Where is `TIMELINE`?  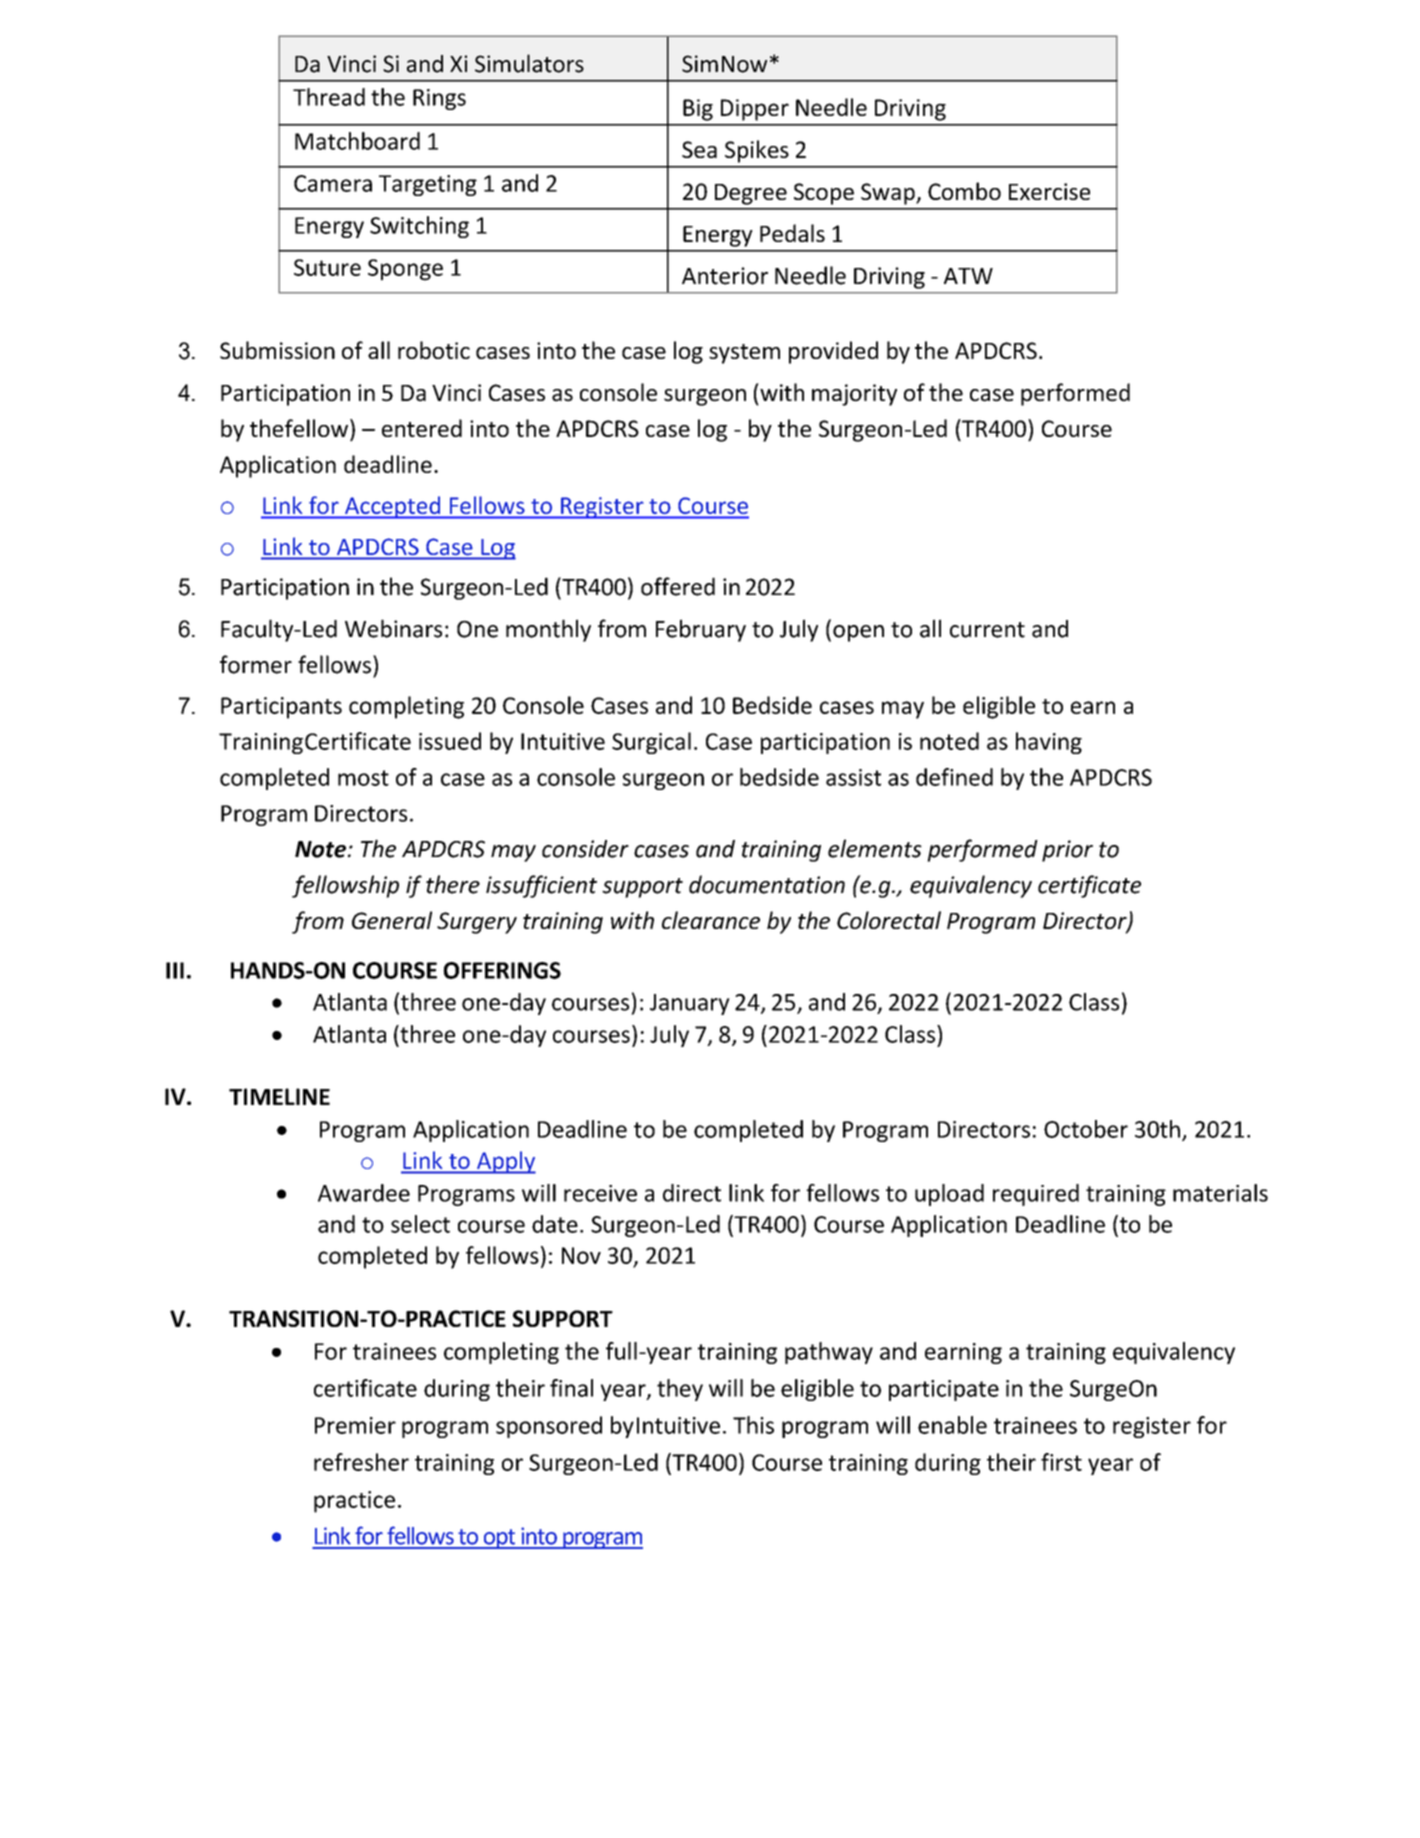 TIMELINE is located at coordinates (279, 1096).
